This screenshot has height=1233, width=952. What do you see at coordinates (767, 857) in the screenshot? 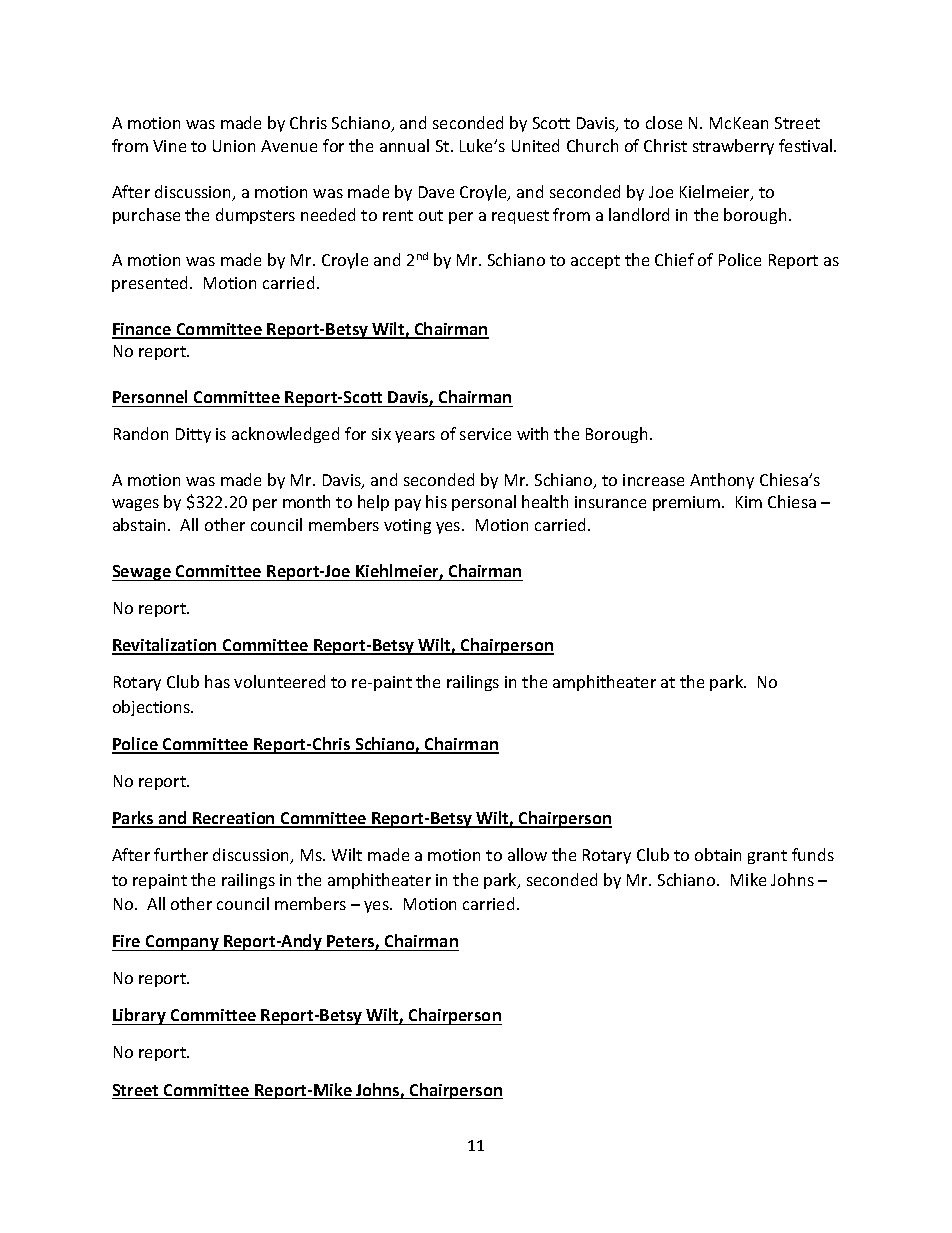
I see `grant` at bounding box center [767, 857].
